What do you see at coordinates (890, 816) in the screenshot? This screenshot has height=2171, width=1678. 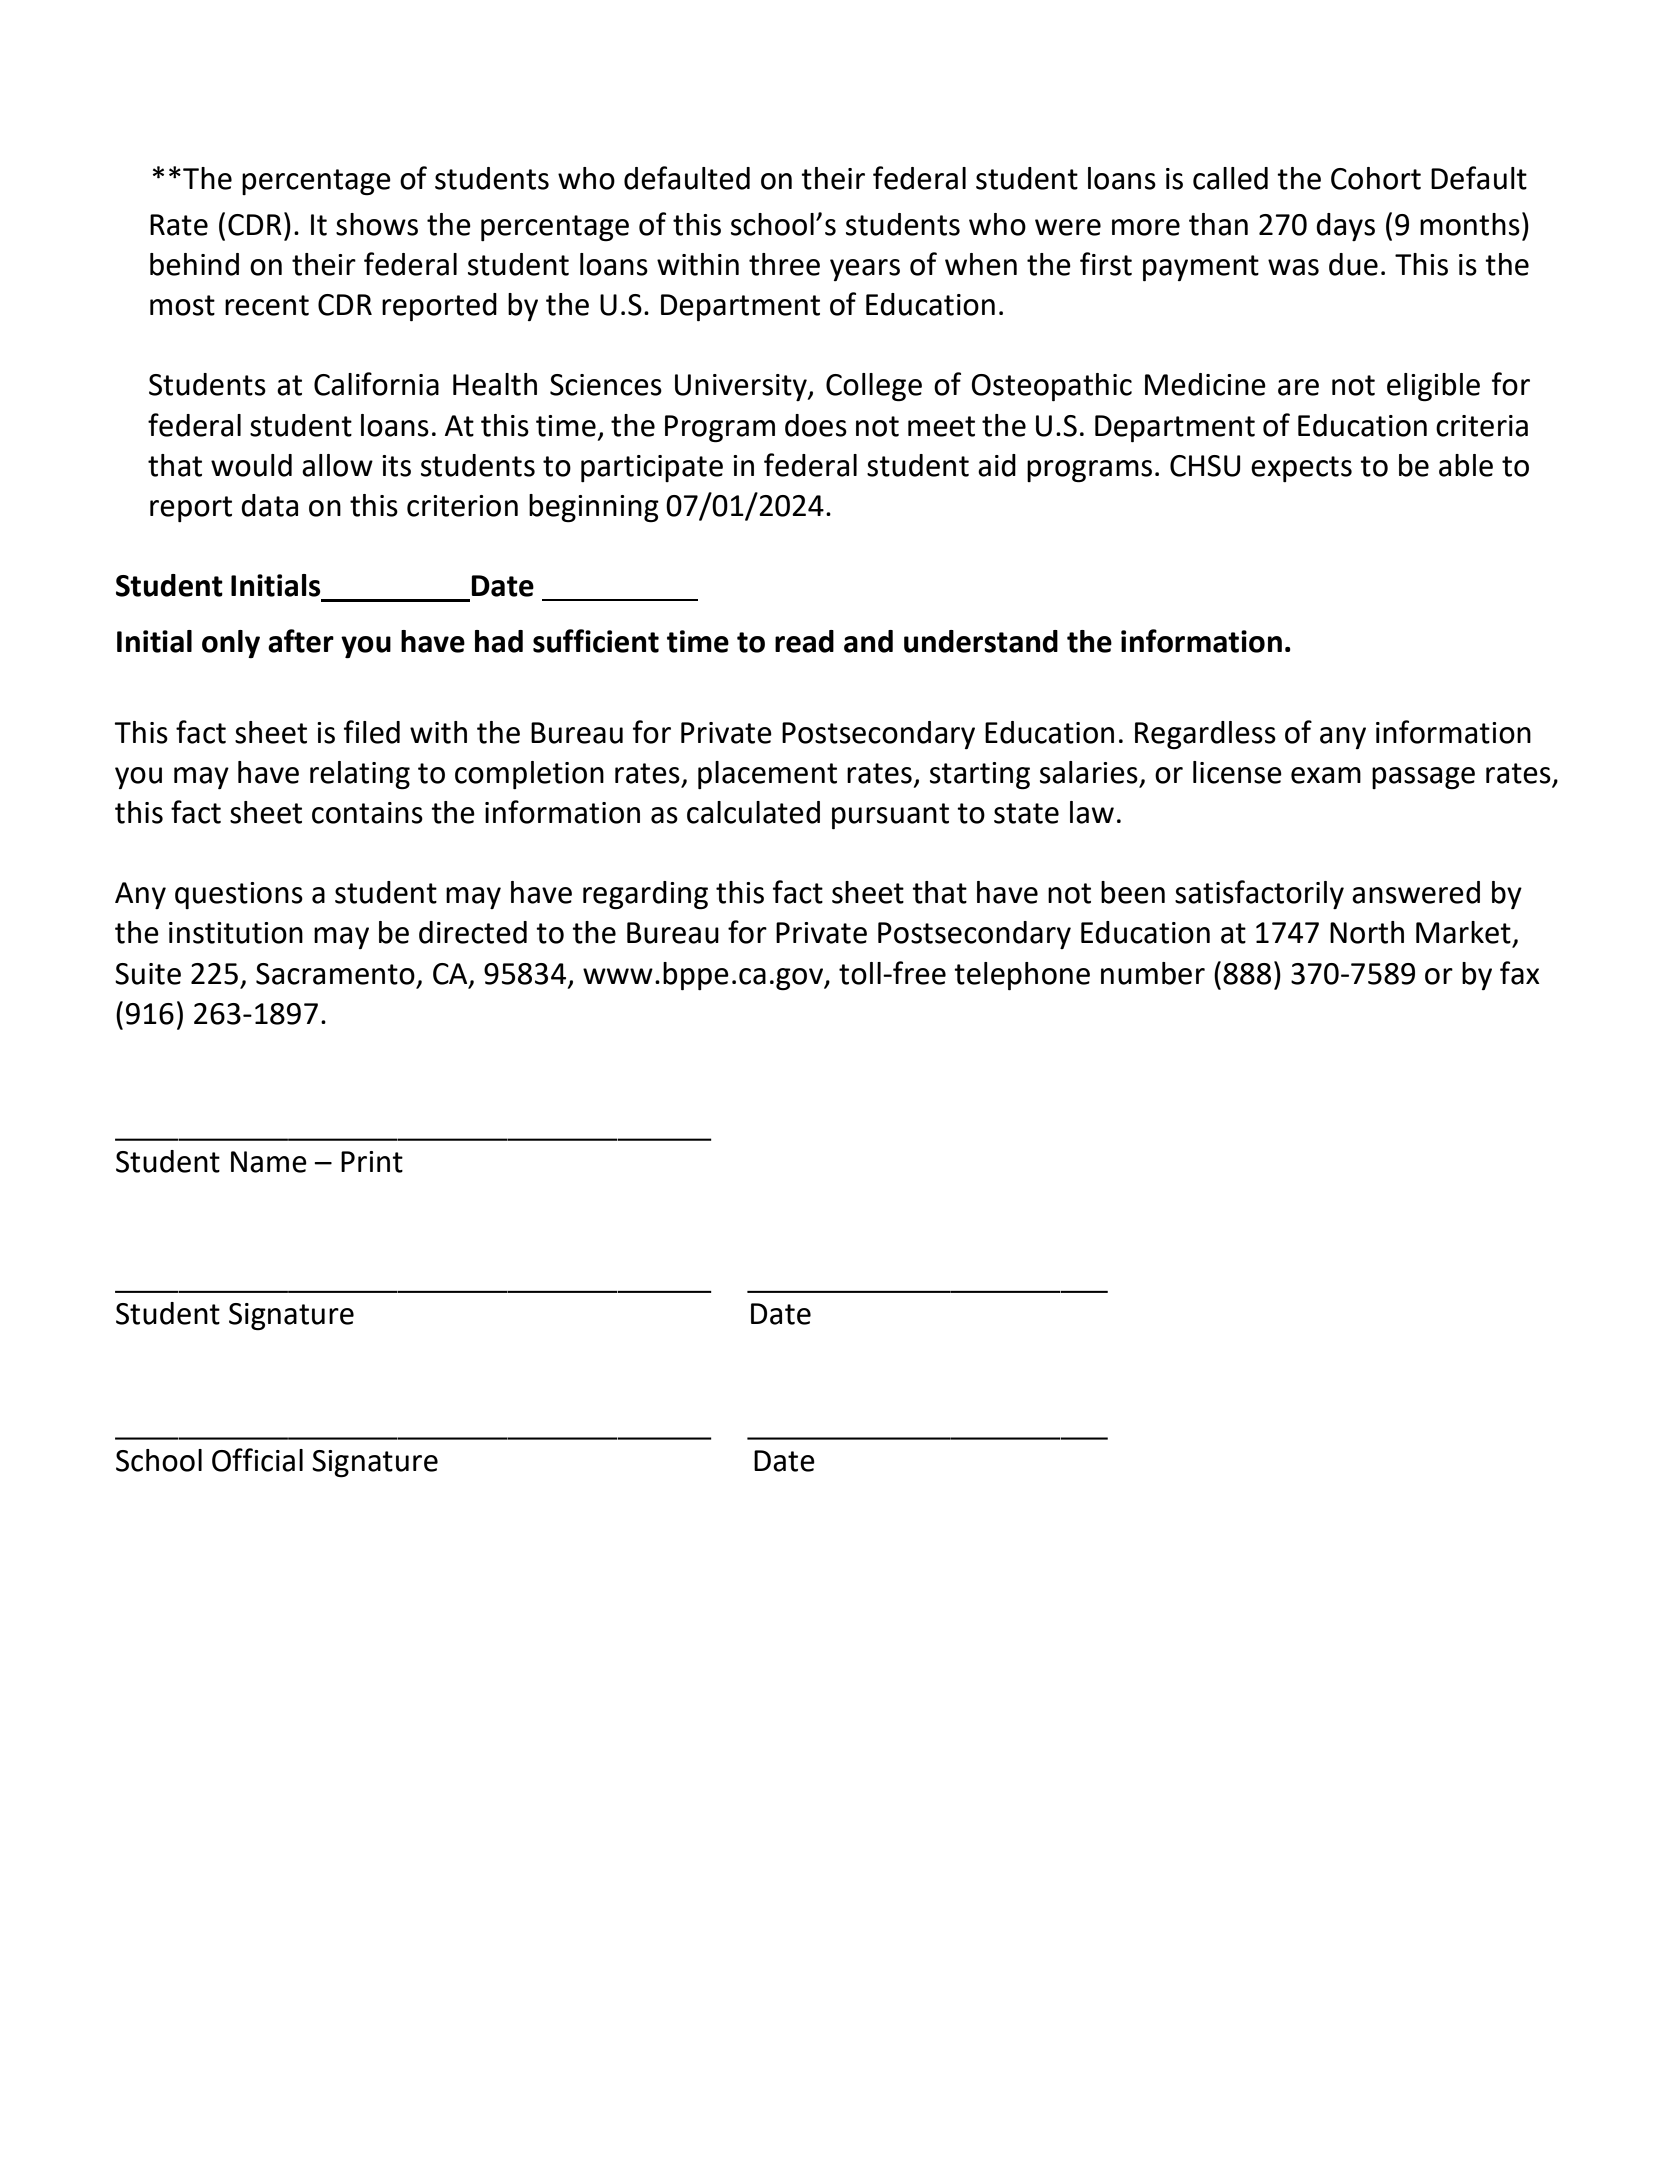 I see `pursuant` at bounding box center [890, 816].
